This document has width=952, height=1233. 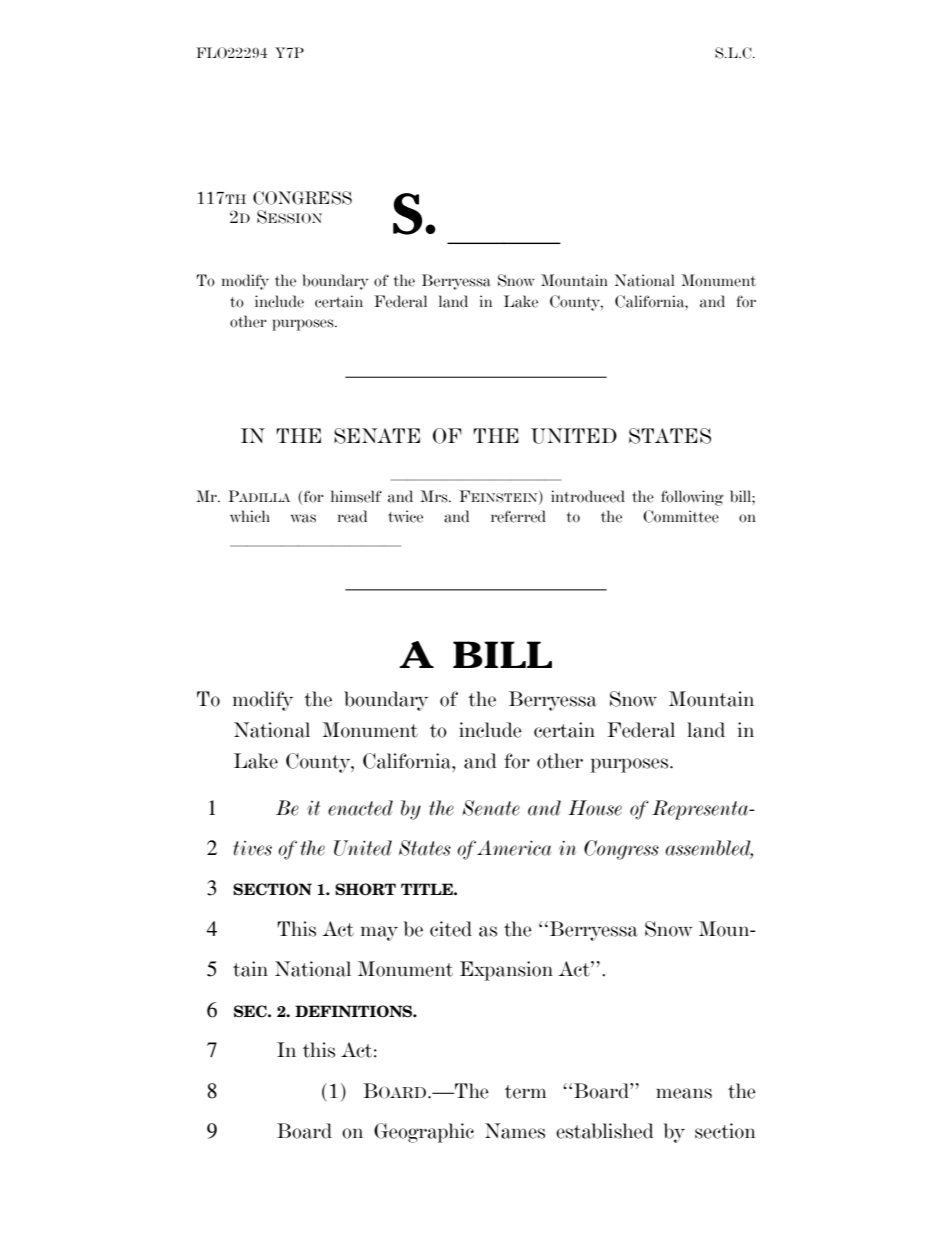 What do you see at coordinates (515, 1131) in the document?
I see `Names` at bounding box center [515, 1131].
